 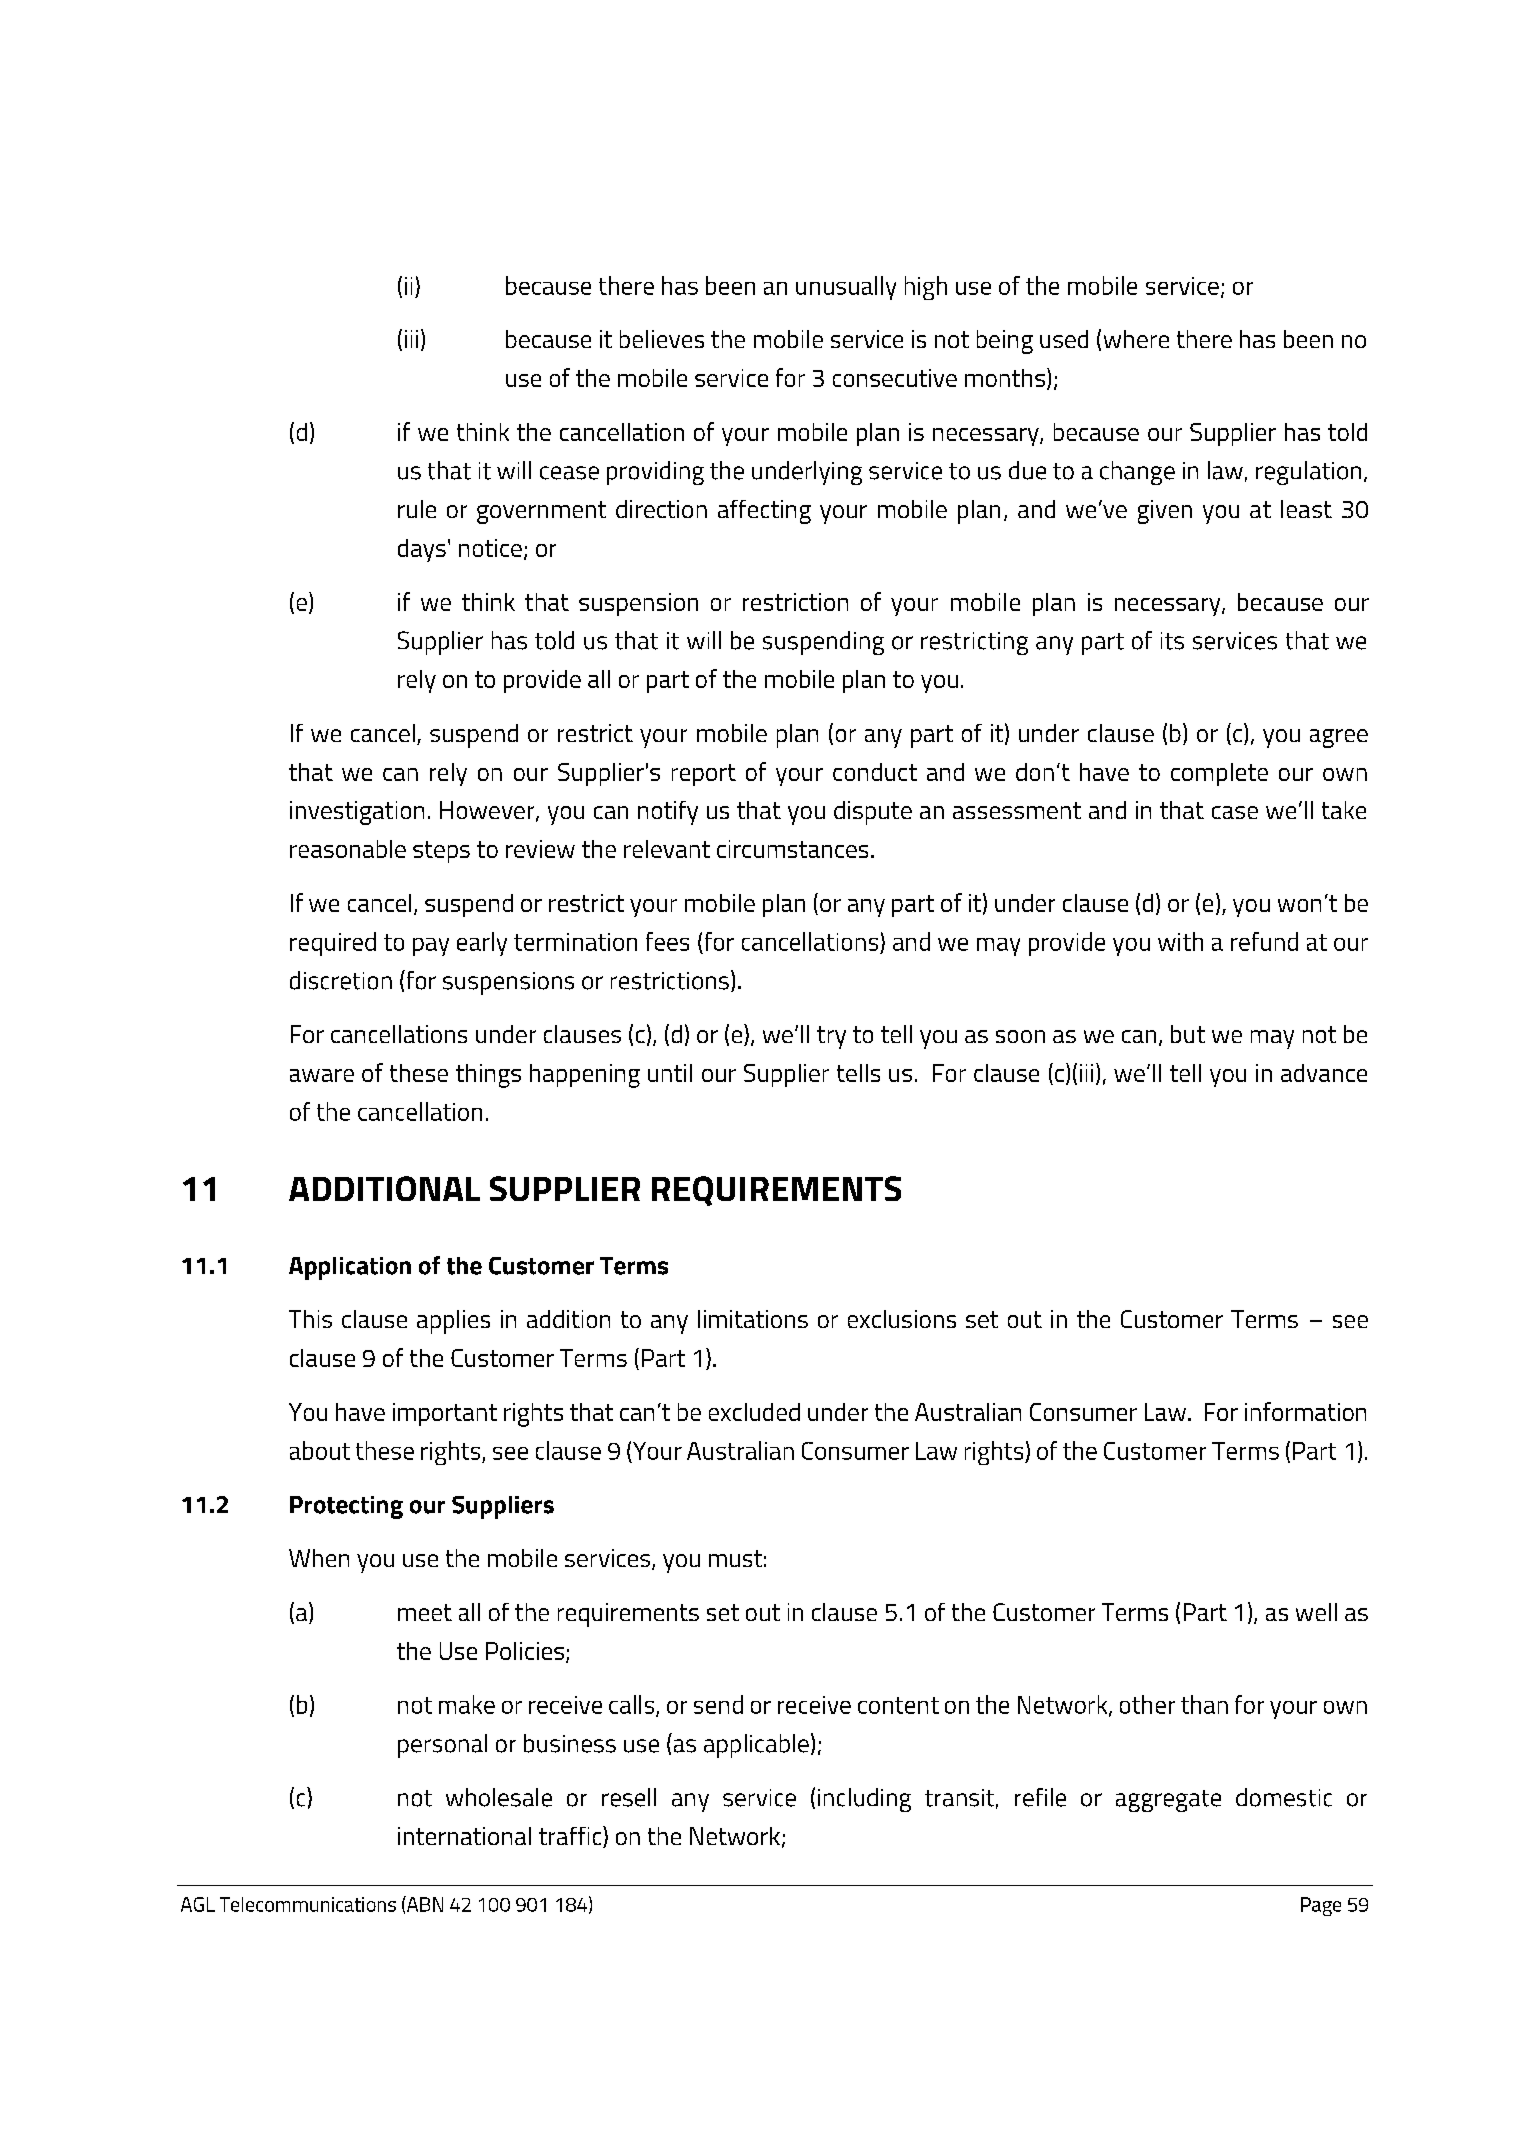 I want to click on international, so click(x=464, y=1836).
